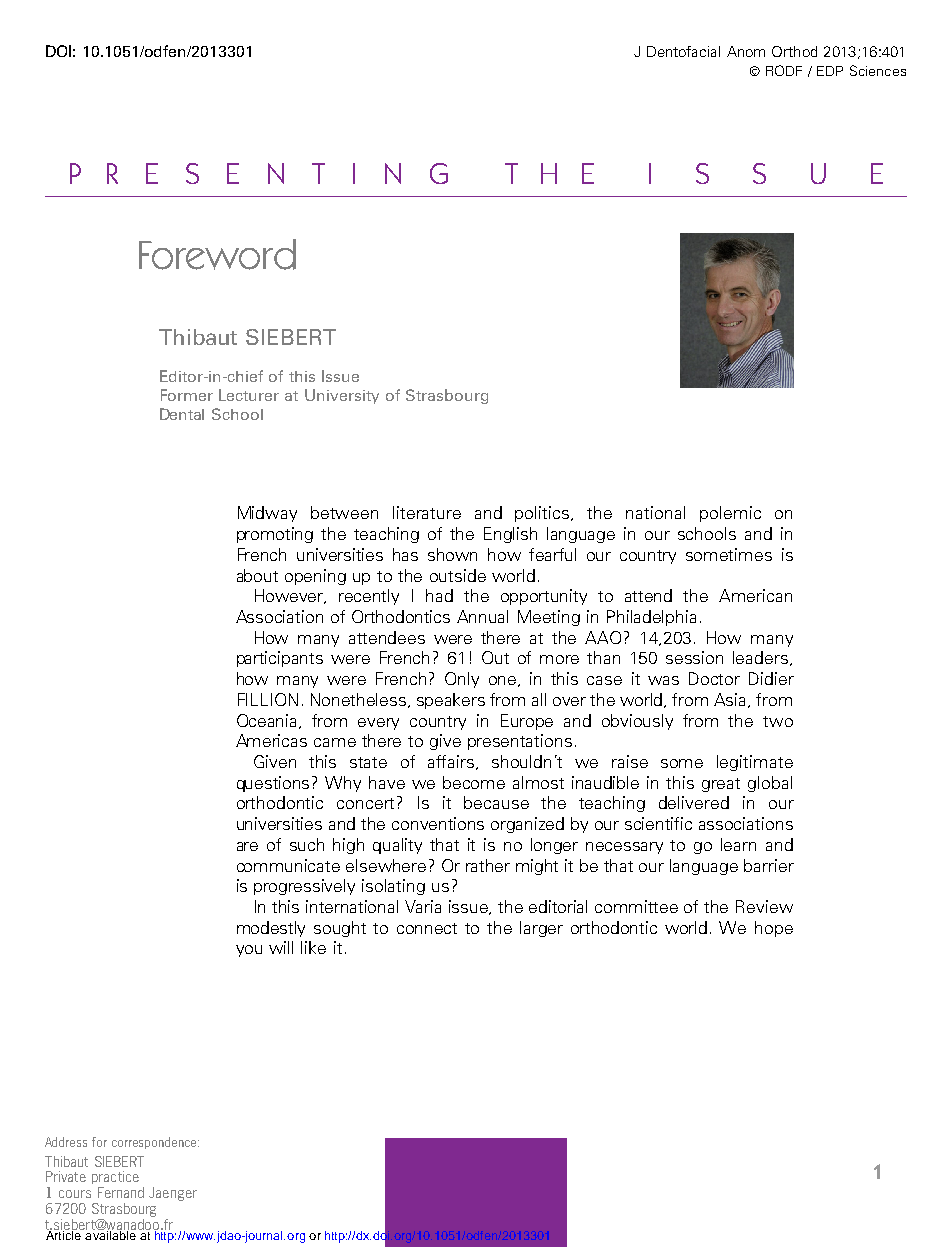 This screenshot has height=1247, width=952. Describe the element at coordinates (155, 1143) in the screenshot. I see `correspondence` at that location.
